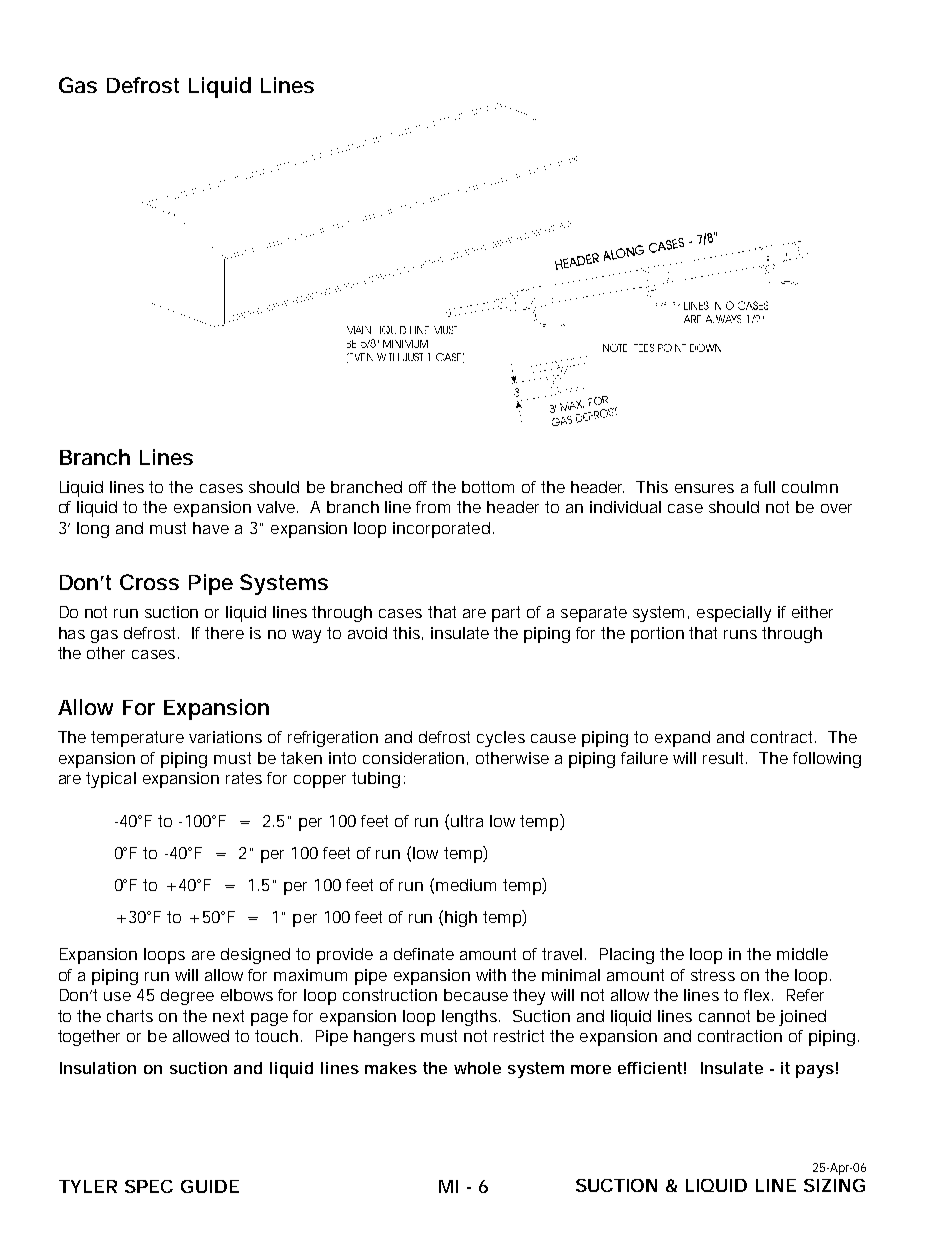 Image resolution: width=952 pixels, height=1233 pixels. Describe the element at coordinates (98, 1068) in the screenshot. I see `Insulation` at that location.
